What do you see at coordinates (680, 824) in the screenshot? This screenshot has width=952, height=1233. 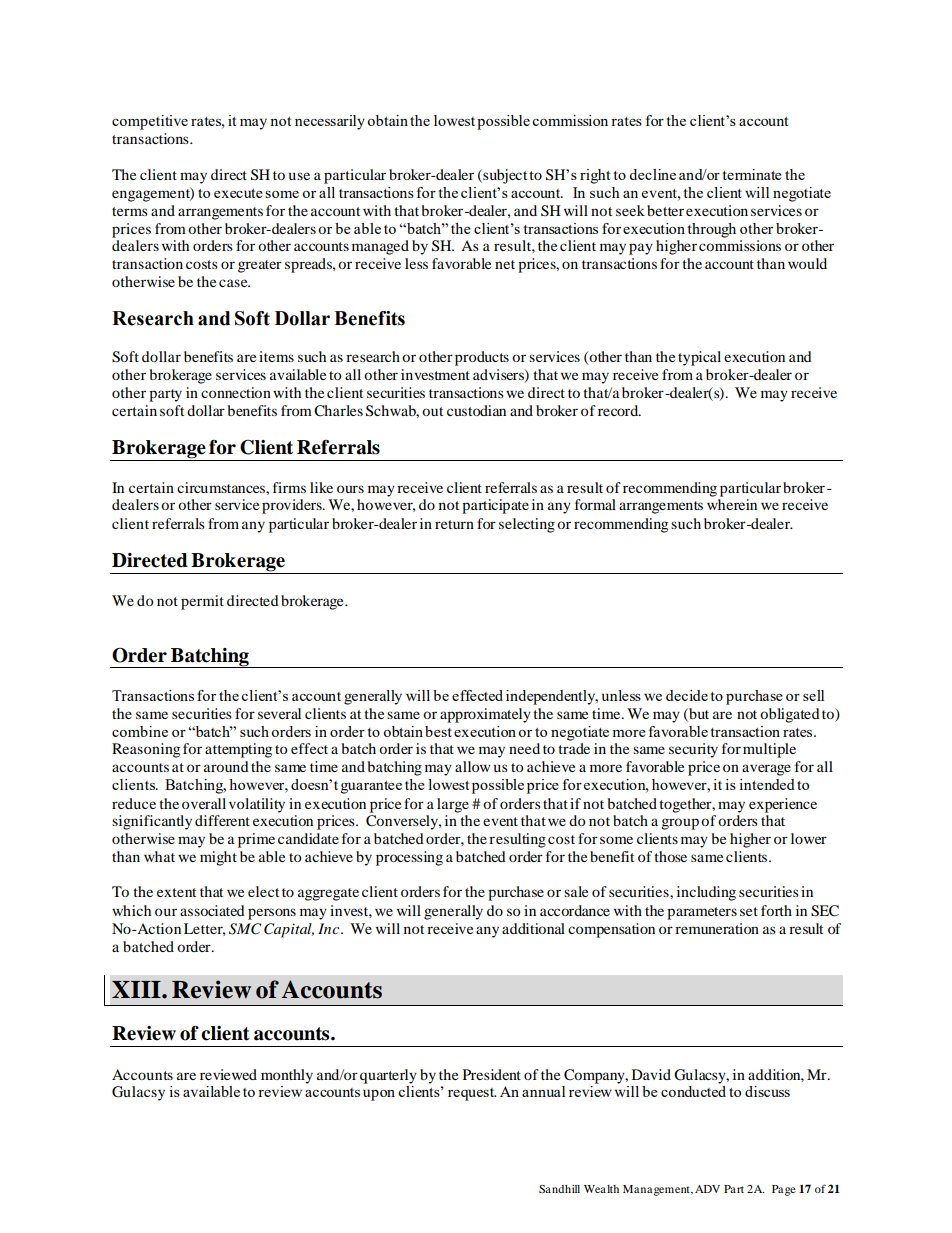 I see `group` at bounding box center [680, 824].
